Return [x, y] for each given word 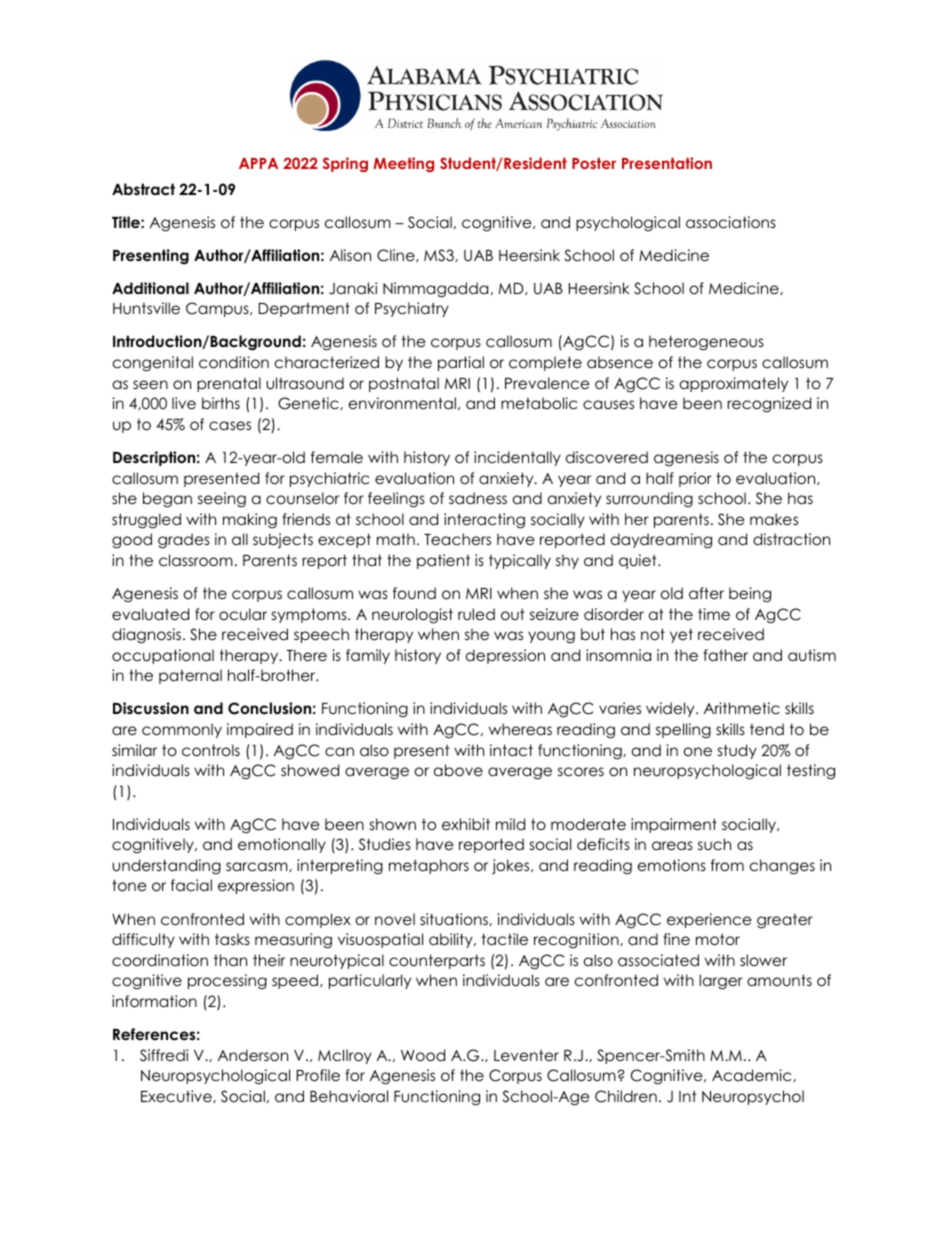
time [714, 614]
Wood [423, 1055]
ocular [243, 614]
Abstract [143, 189]
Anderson [253, 1055]
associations [731, 222]
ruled [476, 614]
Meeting [404, 164]
